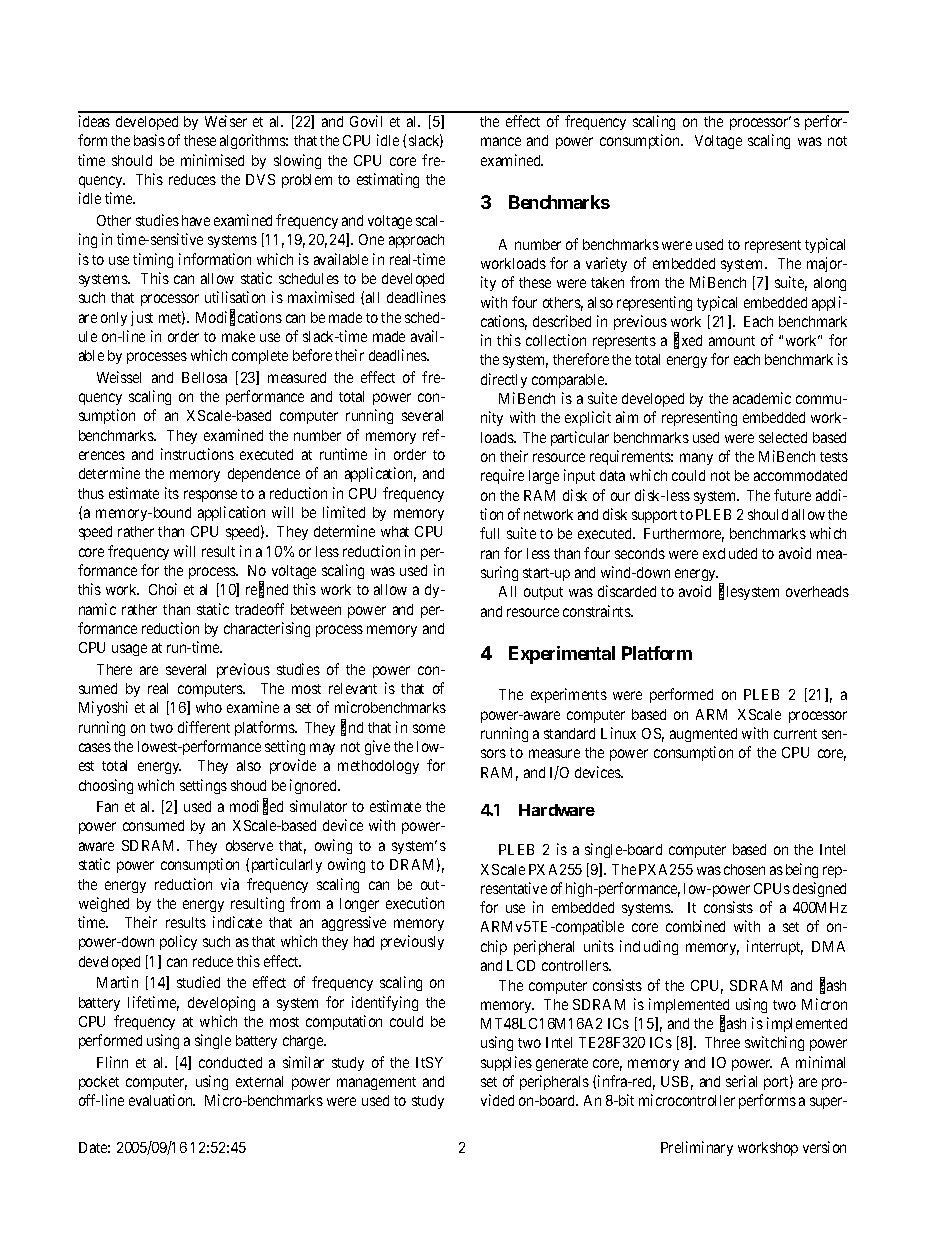 The width and height of the screenshot is (952, 1233). I want to click on augmented, so click(703, 735).
